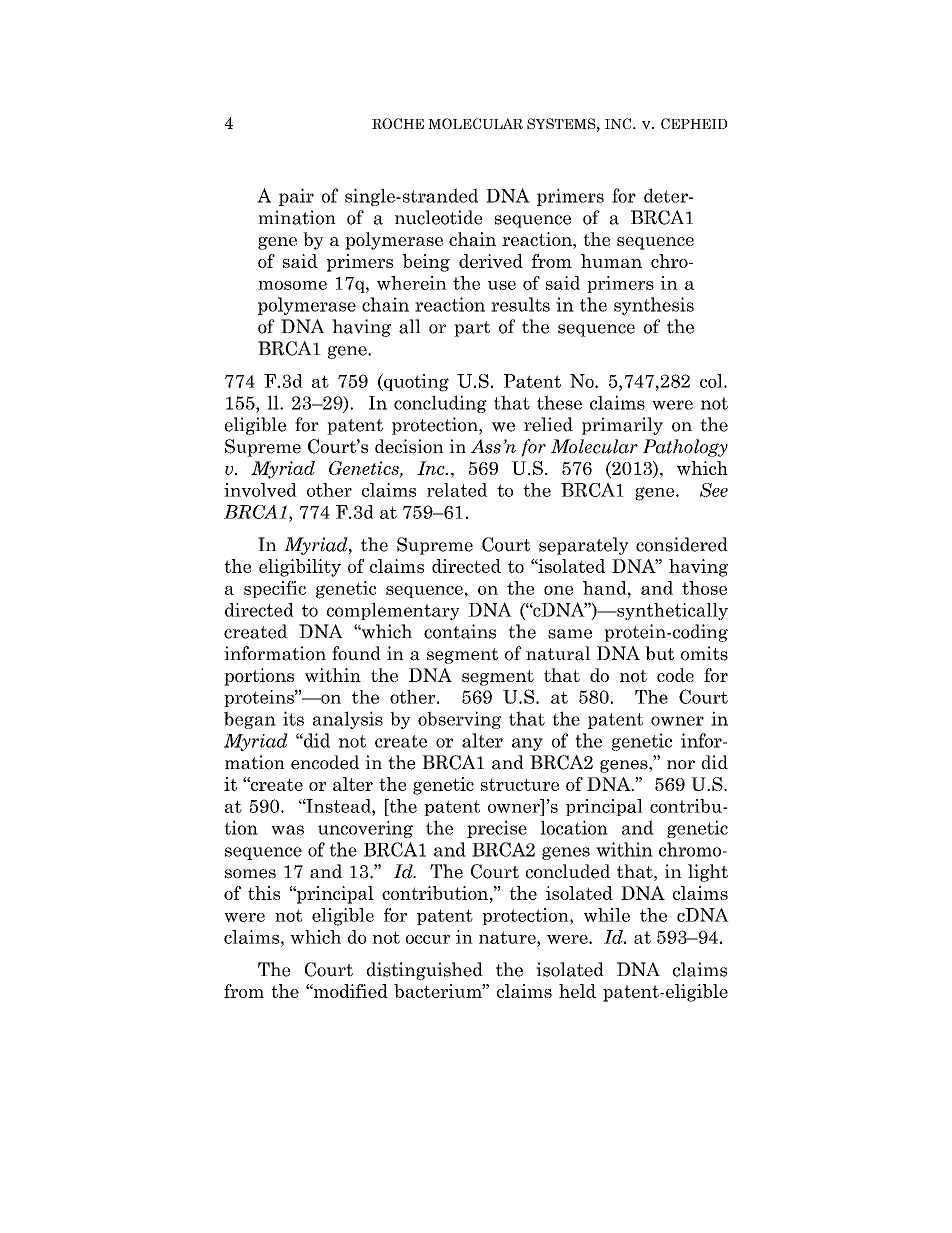 This screenshot has height=1233, width=952. Describe the element at coordinates (264, 893) in the screenshot. I see `this` at that location.
